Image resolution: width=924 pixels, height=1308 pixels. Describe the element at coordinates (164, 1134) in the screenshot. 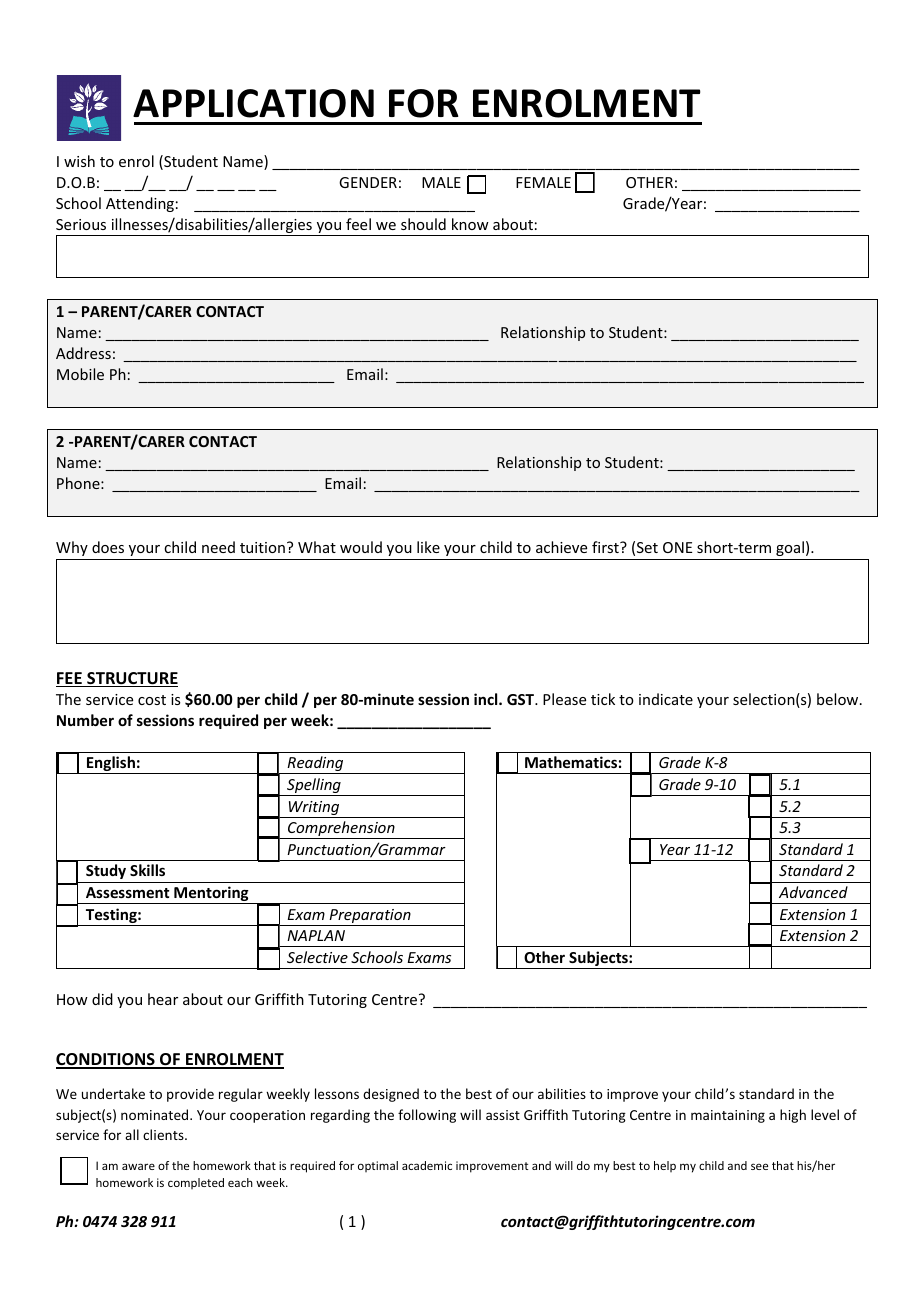

I see `clients` at that location.
